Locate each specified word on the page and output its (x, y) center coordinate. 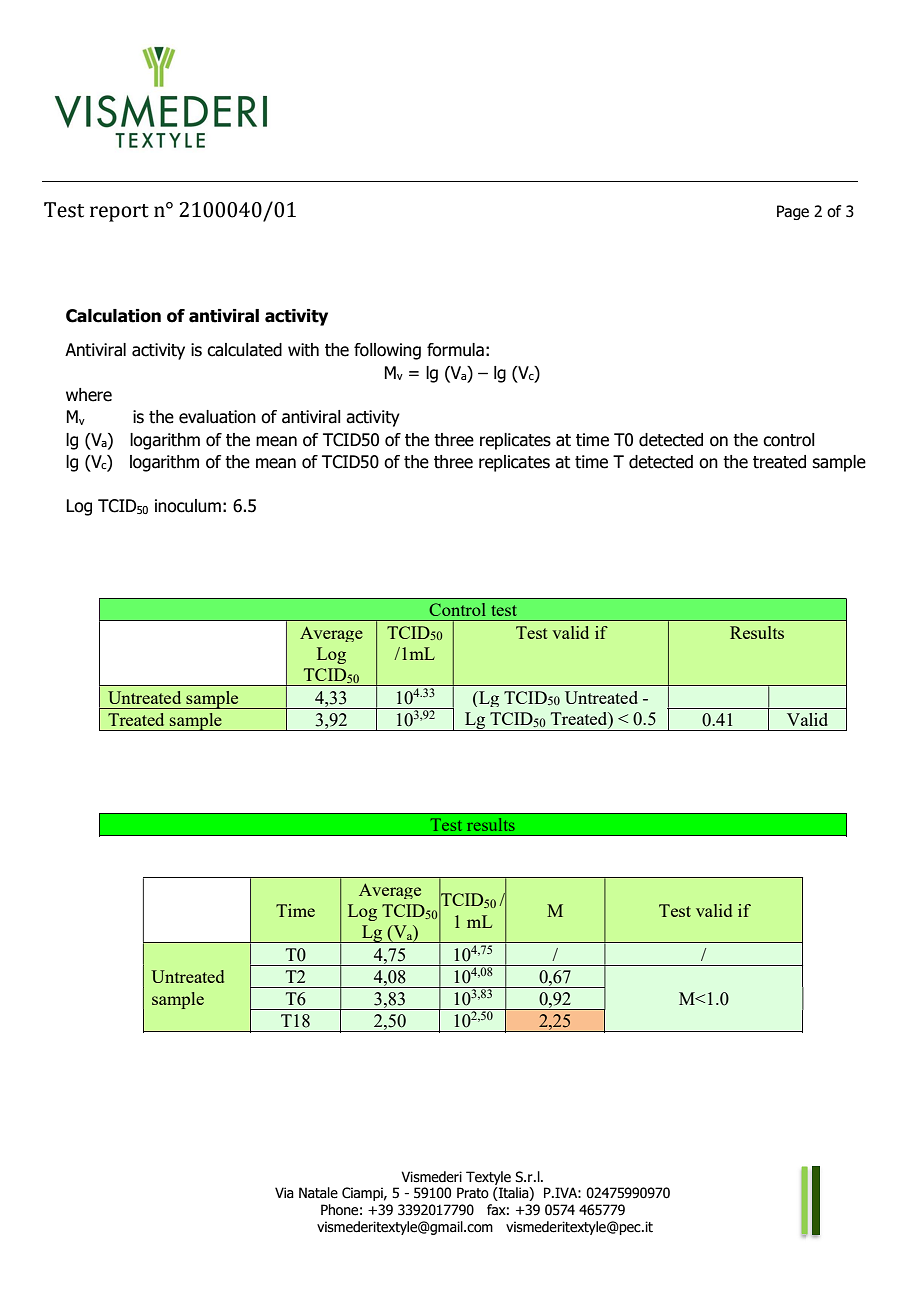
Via (284, 1193)
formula (455, 350)
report (119, 213)
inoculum (188, 506)
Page (793, 212)
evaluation (217, 417)
